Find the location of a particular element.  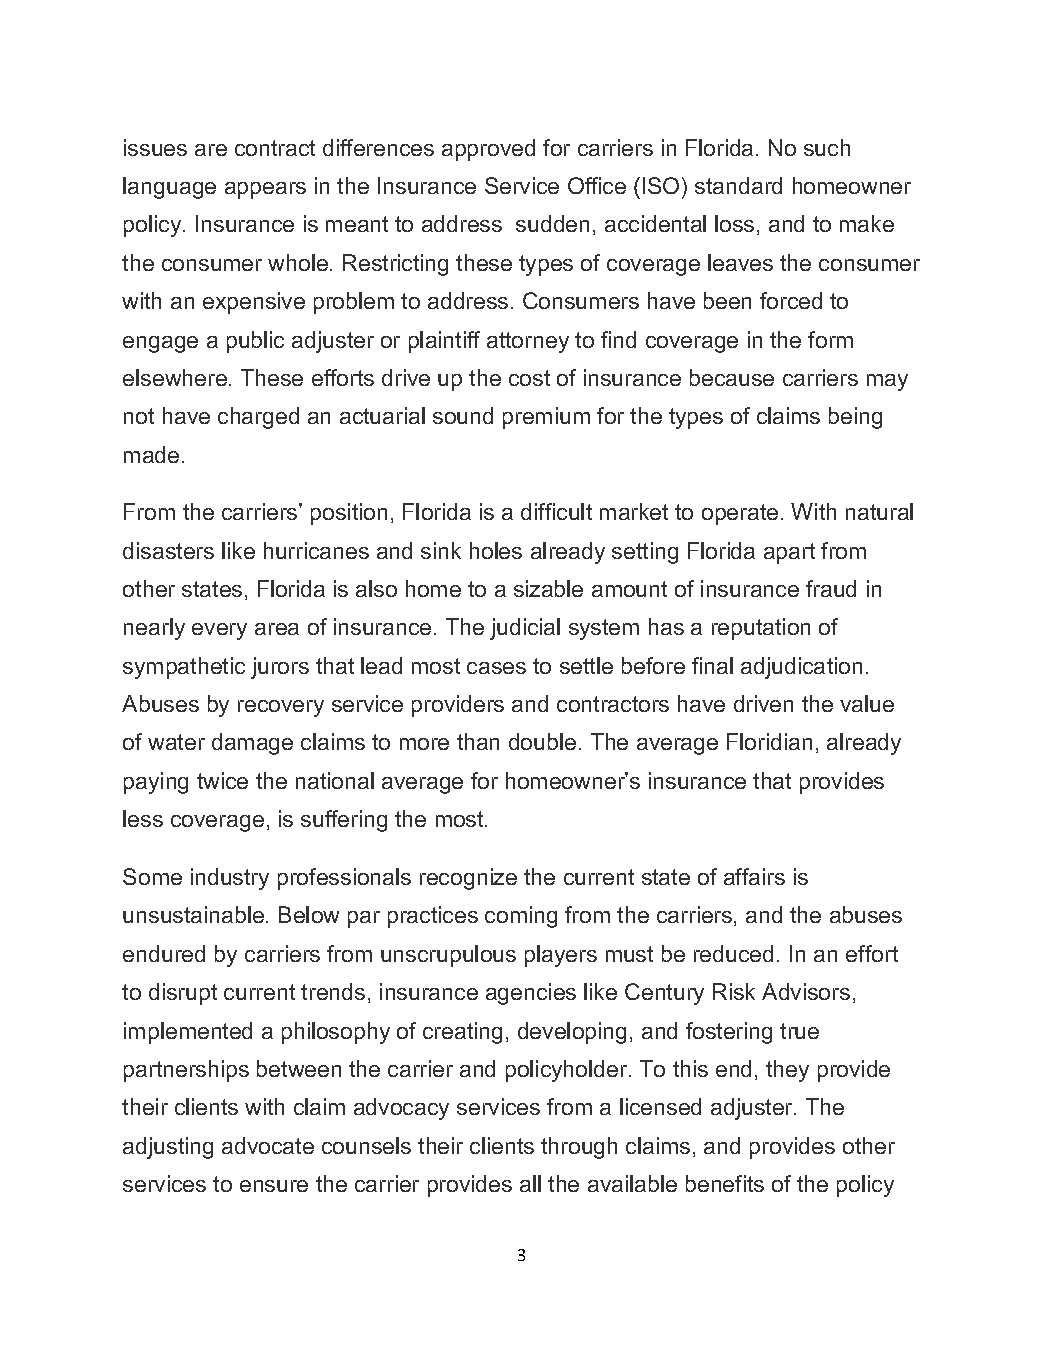

Floridian is located at coordinates (769, 741).
